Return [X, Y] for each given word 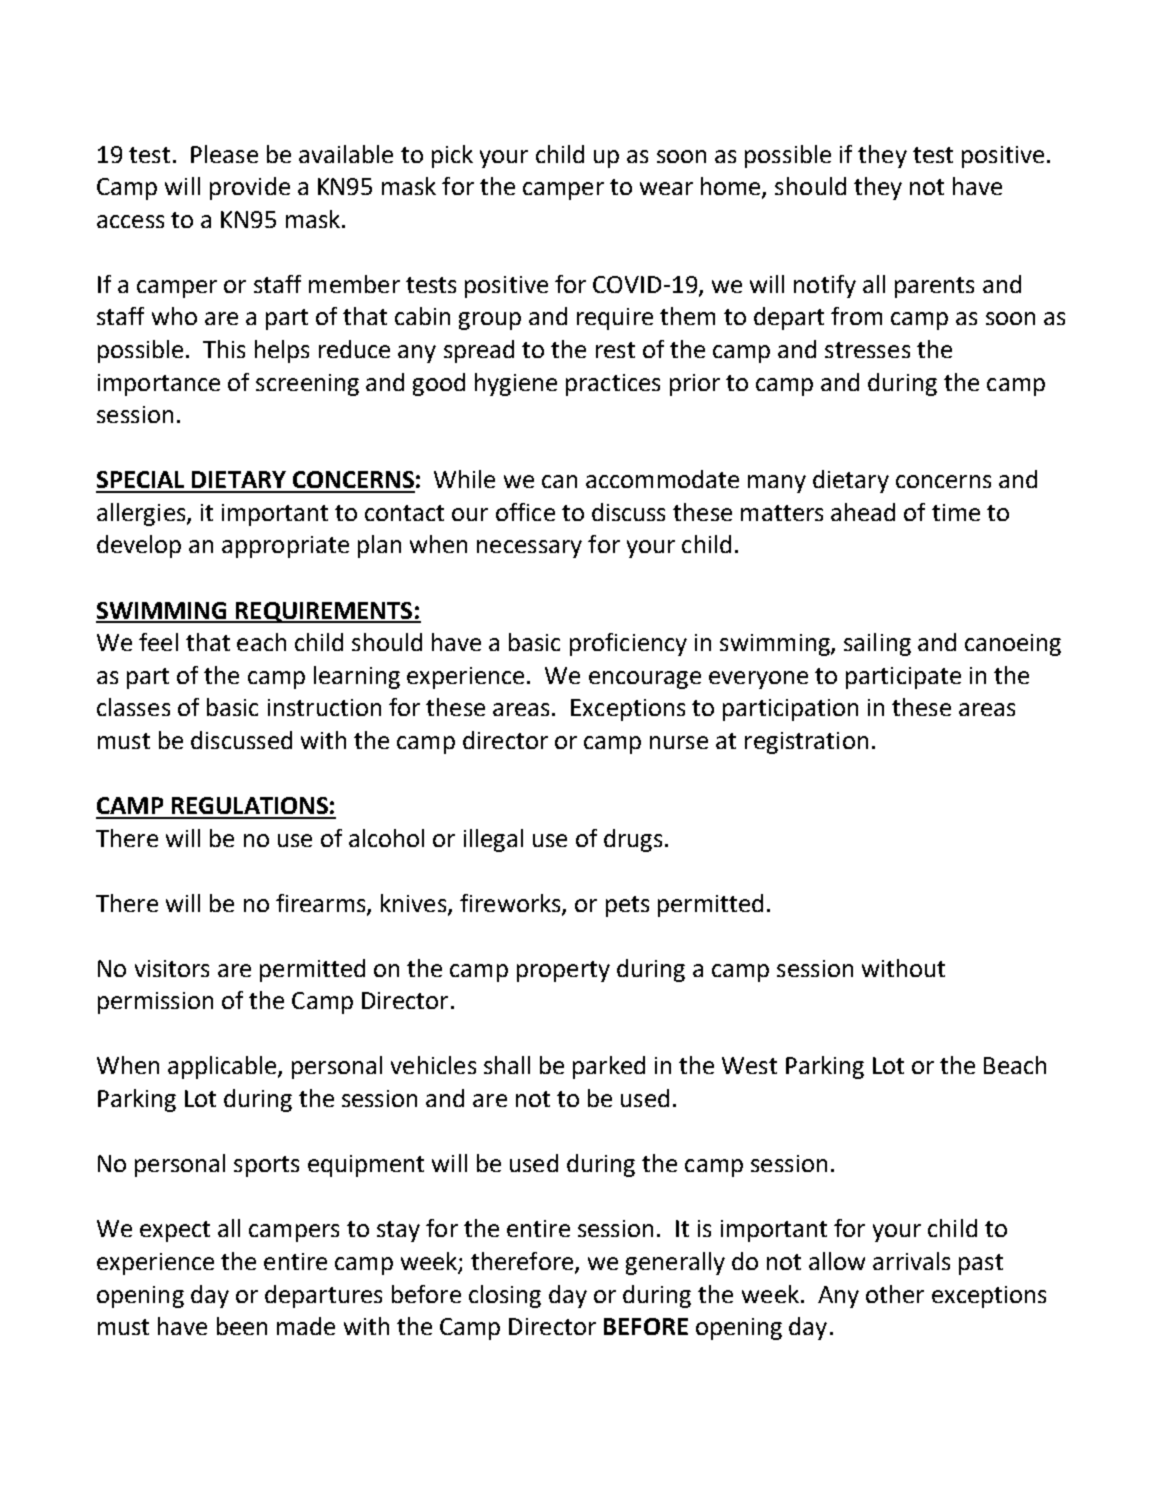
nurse [679, 742]
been [242, 1326]
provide [250, 188]
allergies [142, 514]
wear [666, 188]
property [563, 971]
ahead [863, 512]
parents [934, 287]
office [525, 512]
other [895, 1294]
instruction [324, 707]
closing [505, 1296]
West [749, 1065]
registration [806, 743]
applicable [223, 1067]
